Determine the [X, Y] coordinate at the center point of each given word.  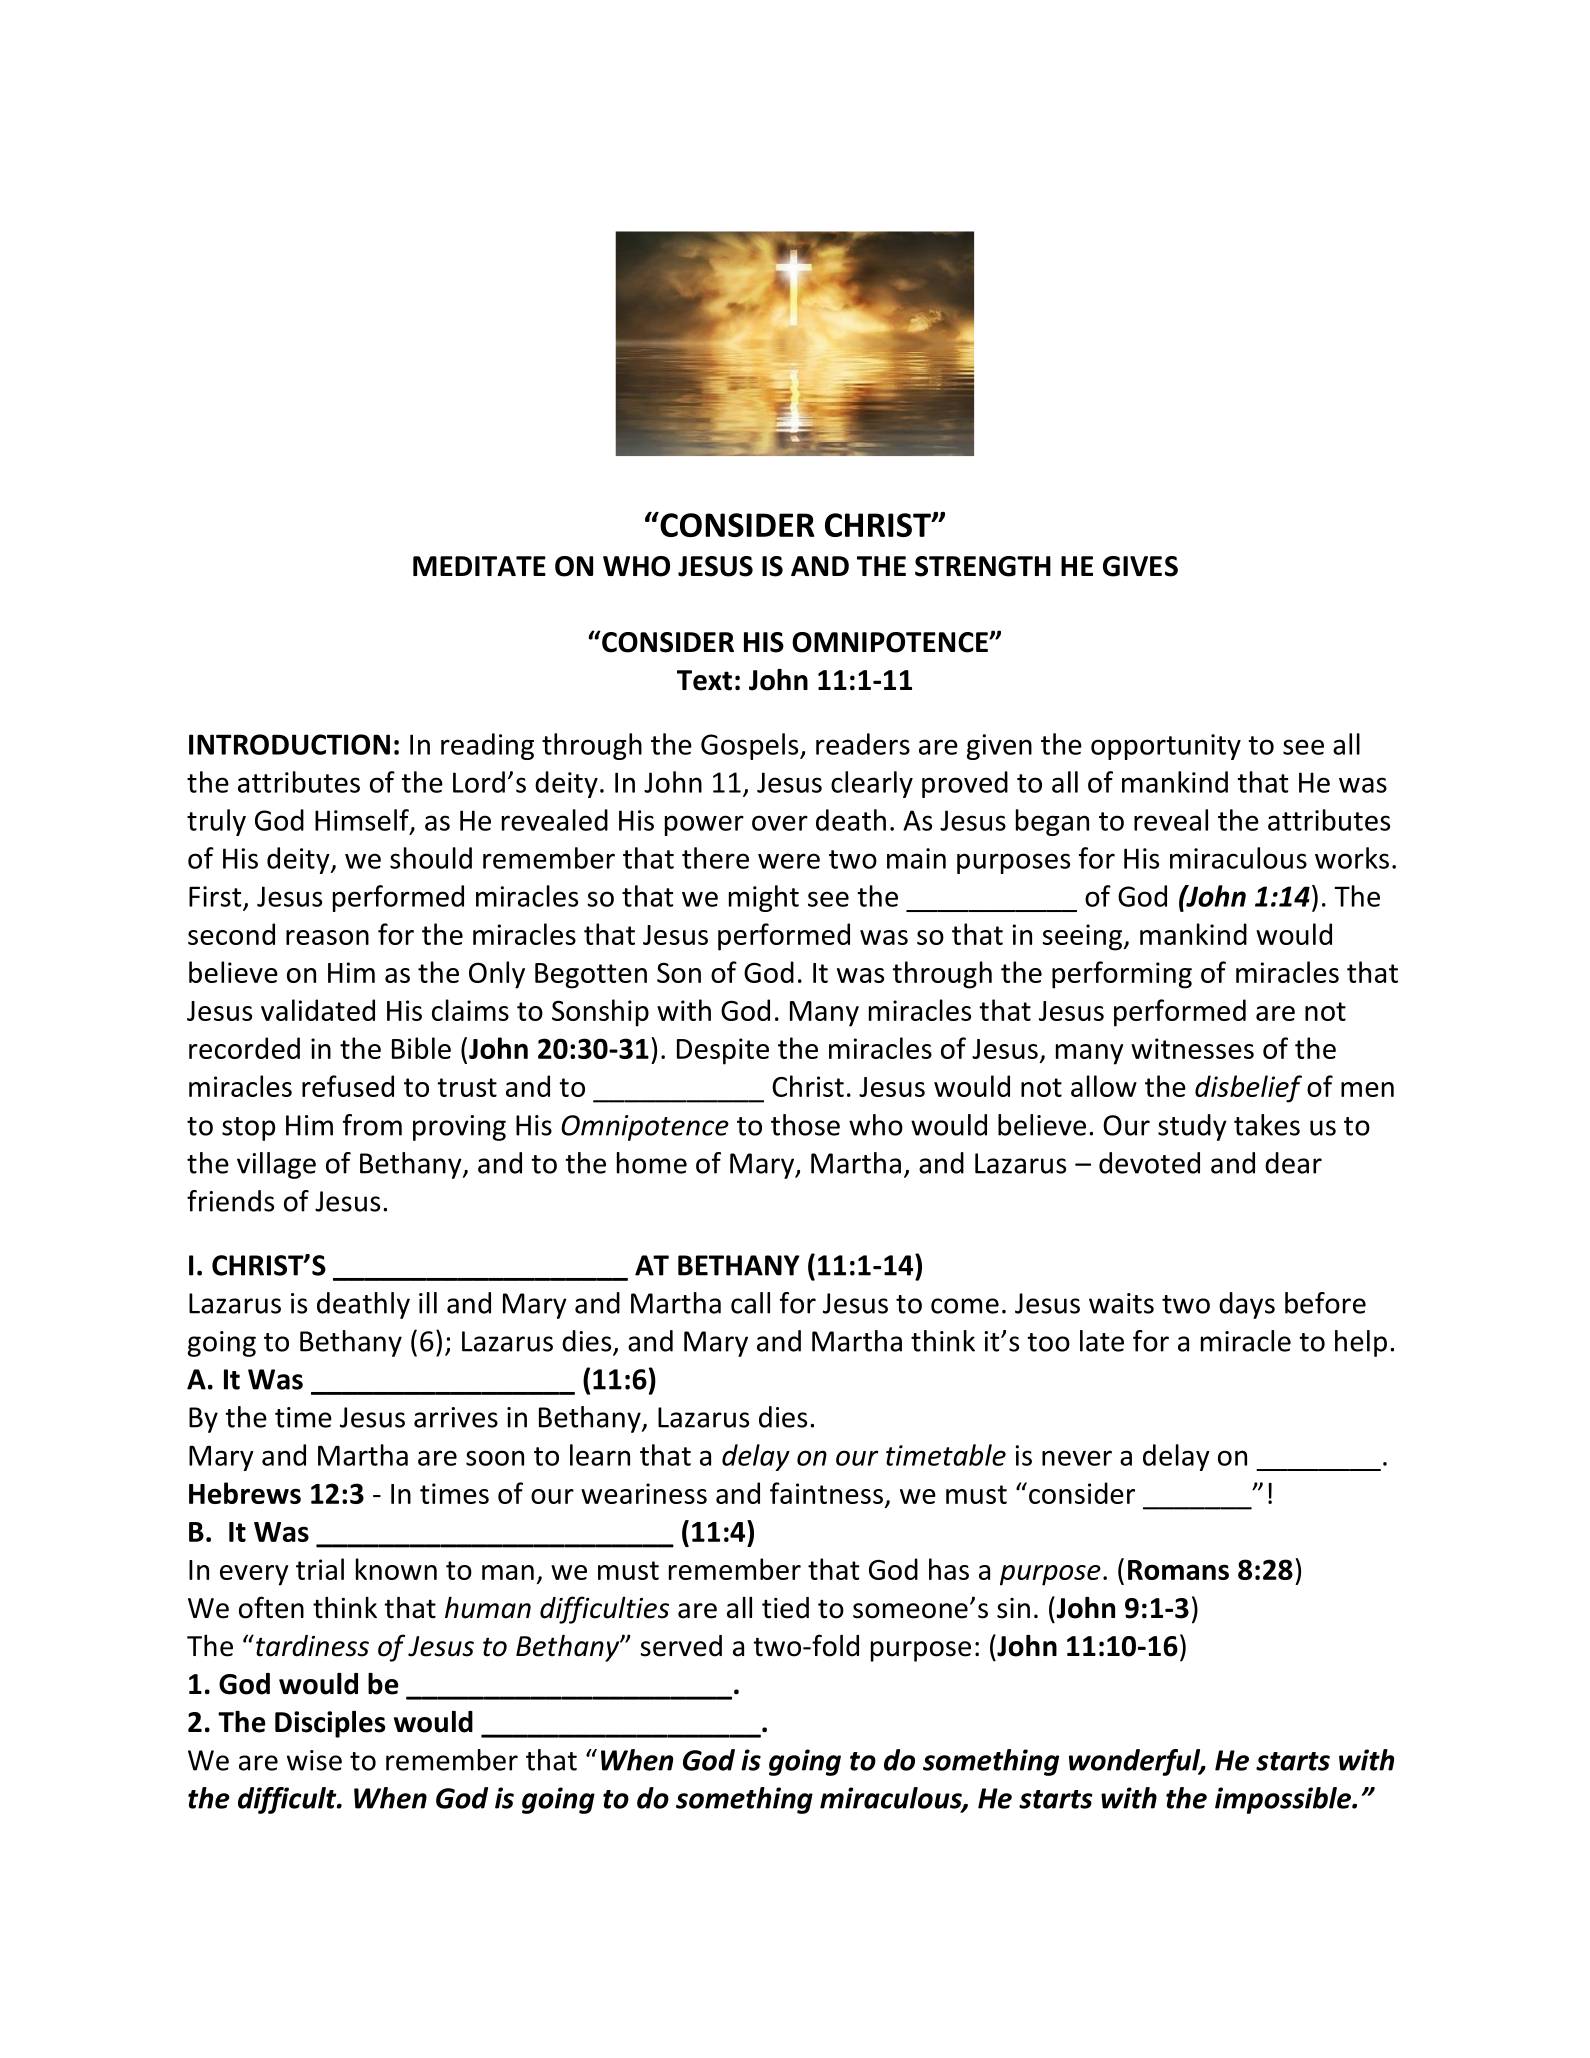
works [1352, 858]
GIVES [1140, 566]
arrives [456, 1417]
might [764, 898]
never [1077, 1458]
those [805, 1125]
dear [1293, 1163]
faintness [826, 1493]
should [431, 858]
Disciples [330, 1724]
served [681, 1646]
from [372, 1125]
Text [704, 680]
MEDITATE [479, 566]
